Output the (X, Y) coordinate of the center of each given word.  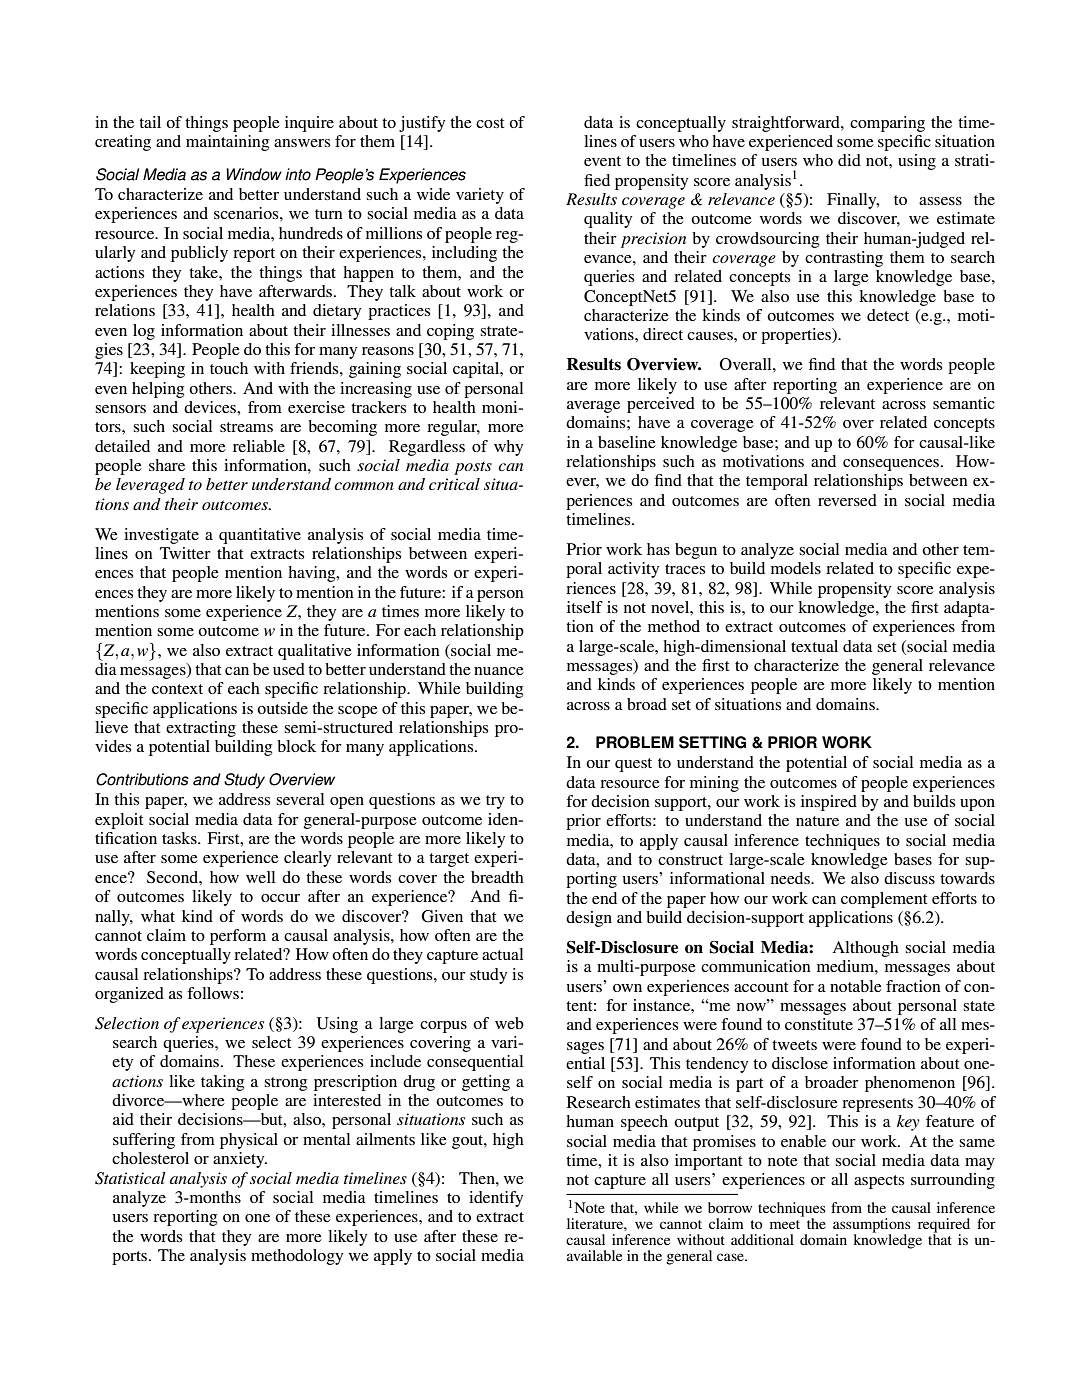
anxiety (240, 1160)
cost (490, 123)
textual (814, 646)
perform (238, 937)
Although (865, 949)
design (589, 919)
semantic (964, 403)
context (177, 689)
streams (246, 427)
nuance (499, 671)
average (593, 407)
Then (478, 1178)
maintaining (227, 143)
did (849, 160)
